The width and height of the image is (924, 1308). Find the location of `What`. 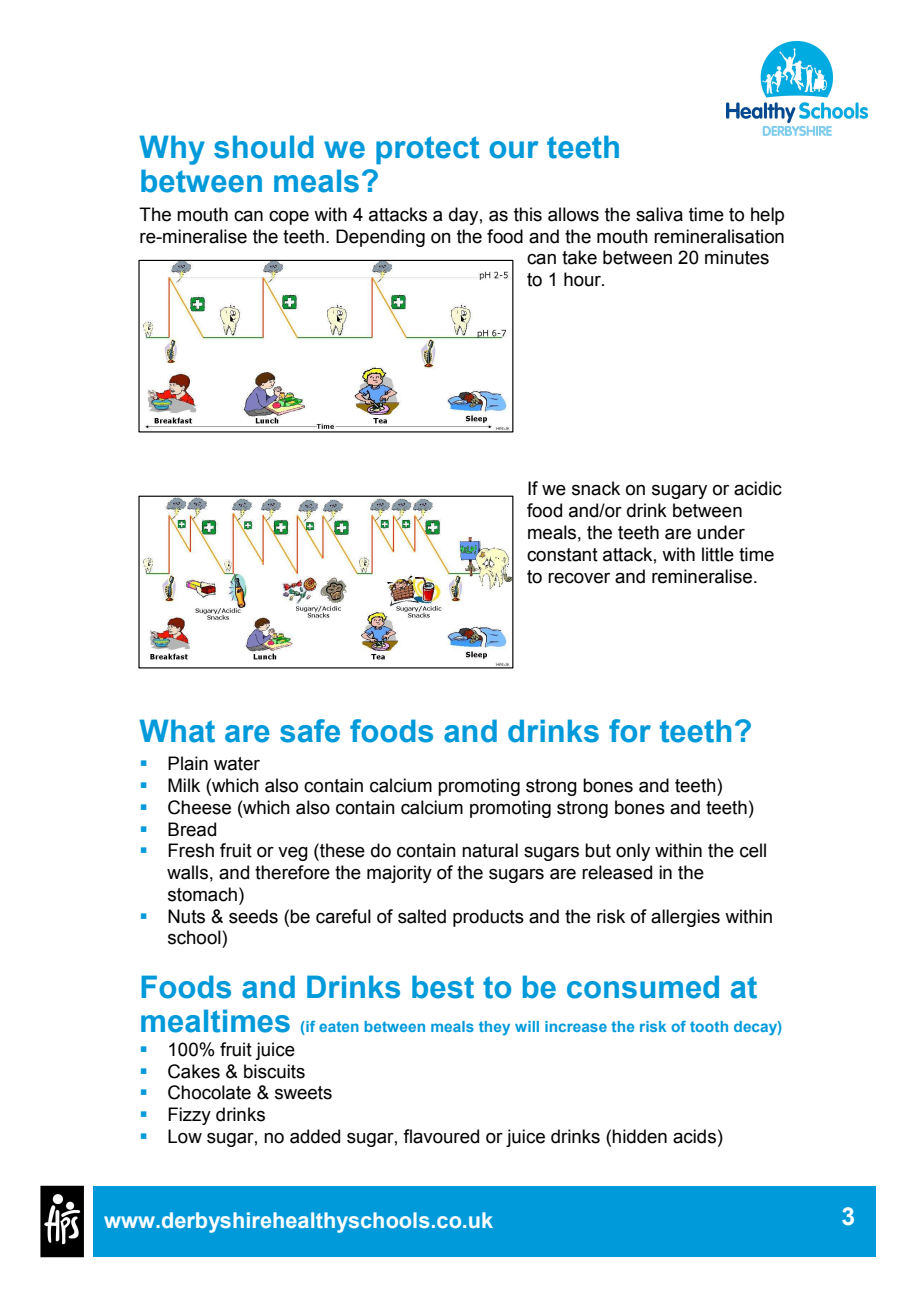

What is located at coordinates (177, 731).
